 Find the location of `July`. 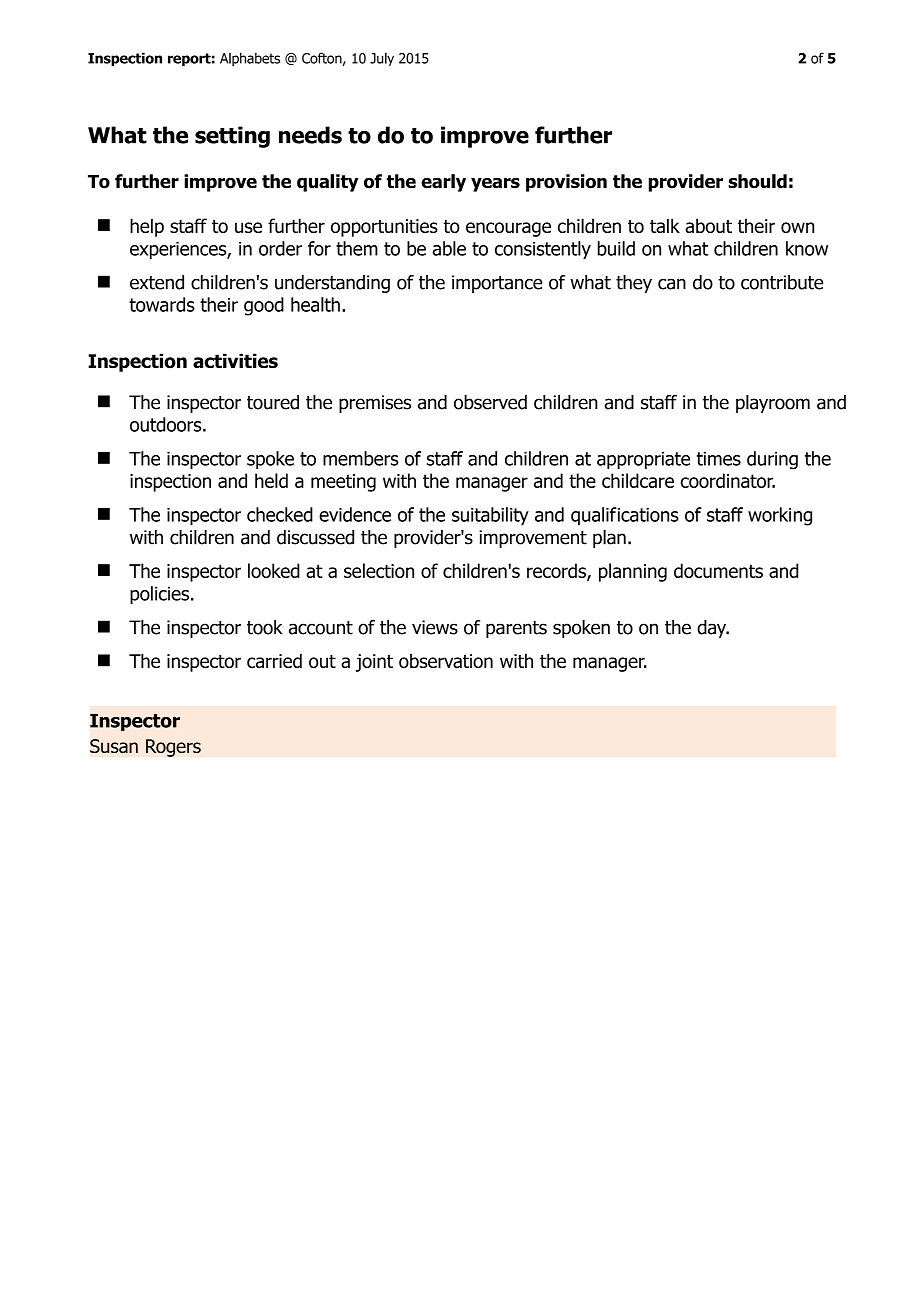

July is located at coordinates (382, 59).
